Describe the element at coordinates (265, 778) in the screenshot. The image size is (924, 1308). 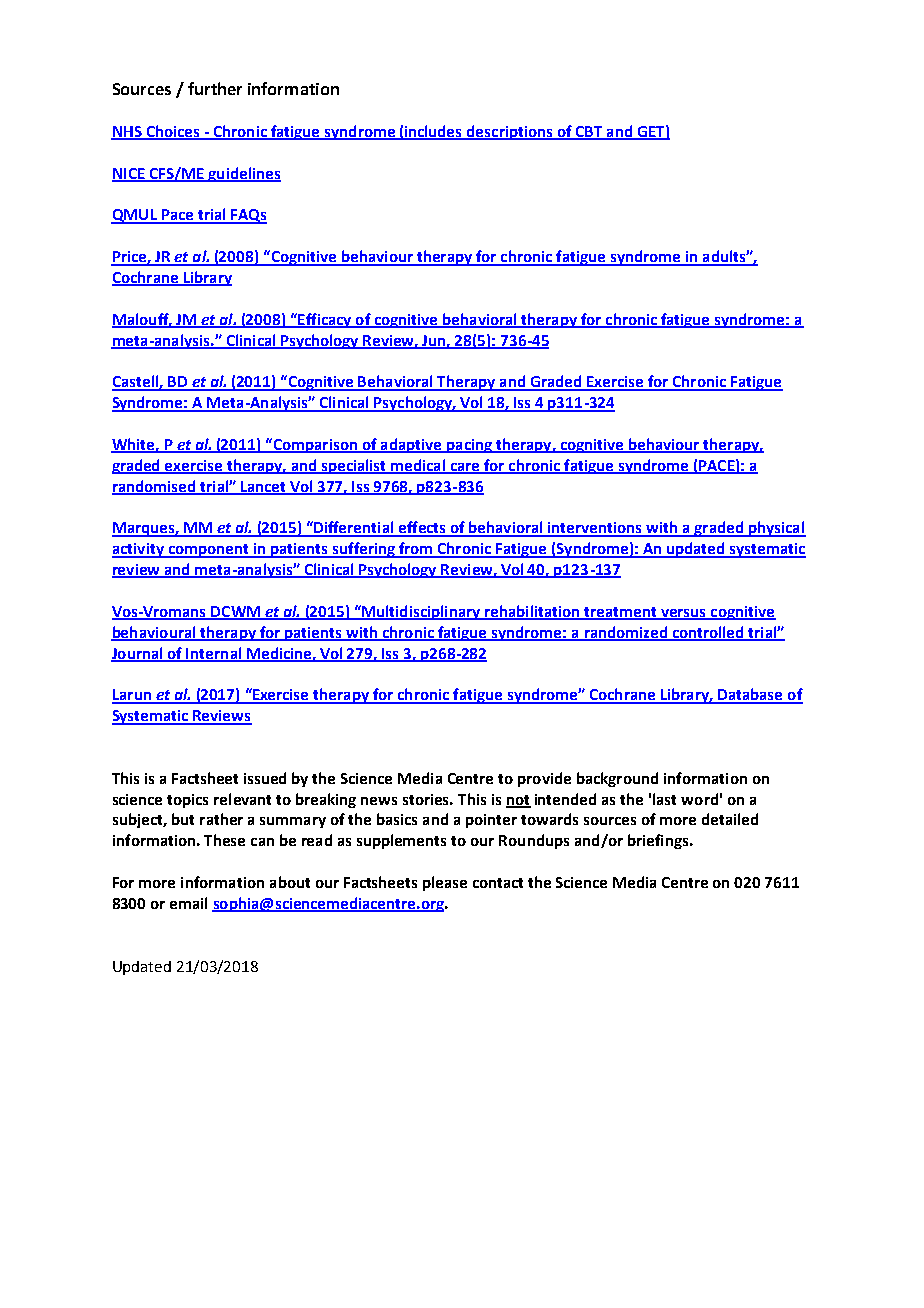
I see `issued` at that location.
